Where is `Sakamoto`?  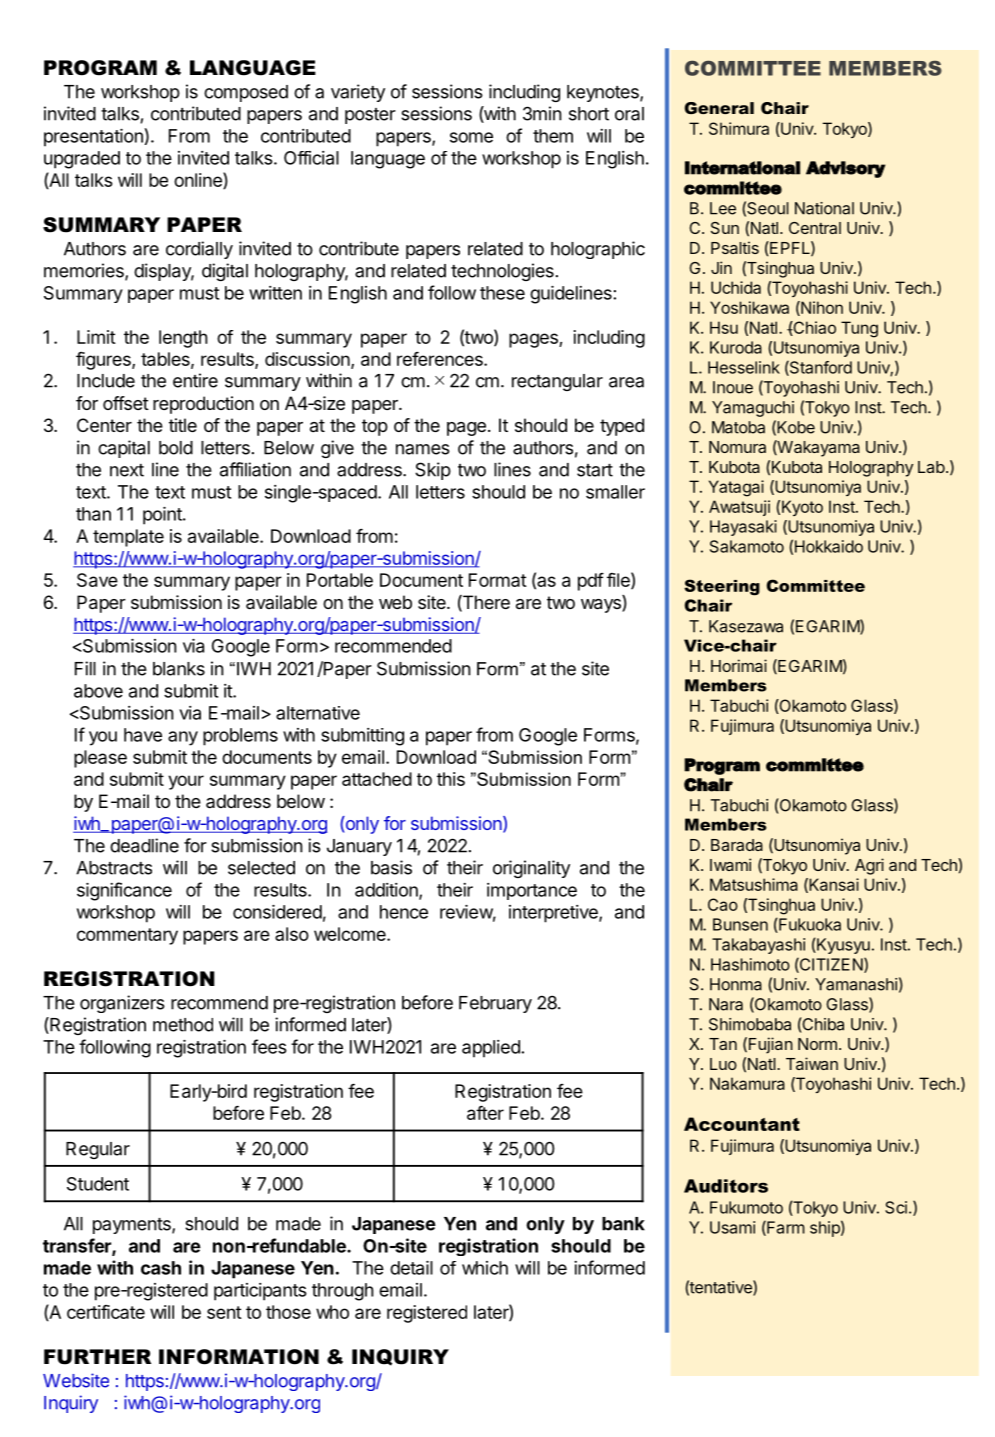
Sakamoto is located at coordinates (747, 546).
